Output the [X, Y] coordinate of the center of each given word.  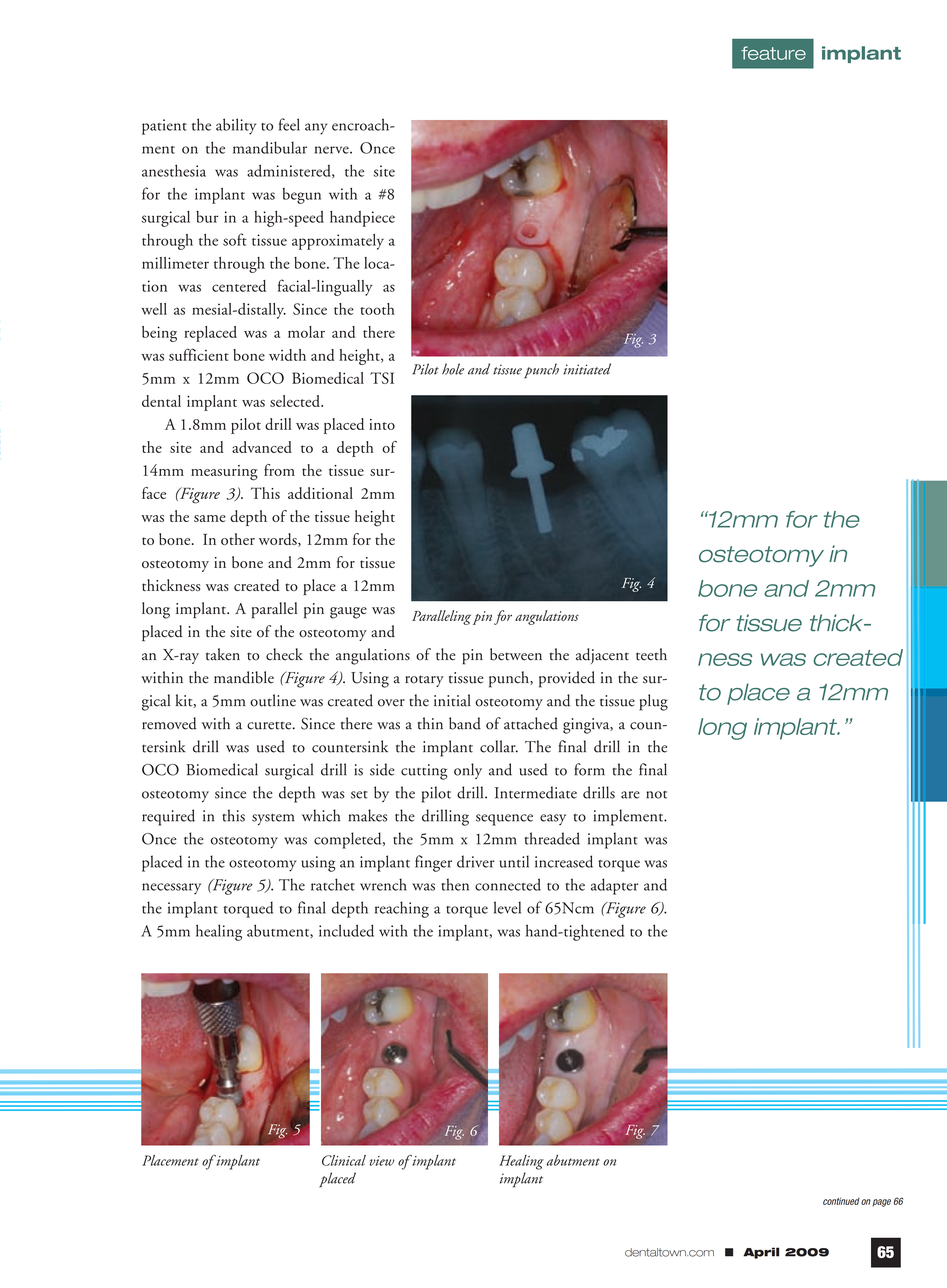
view [382, 1161]
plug [654, 702]
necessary [171, 889]
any [316, 129]
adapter [614, 886]
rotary [424, 681]
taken [223, 654]
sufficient [199, 354]
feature [773, 53]
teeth [651, 654]
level [507, 907]
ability [236, 126]
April [761, 1253]
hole [453, 369]
